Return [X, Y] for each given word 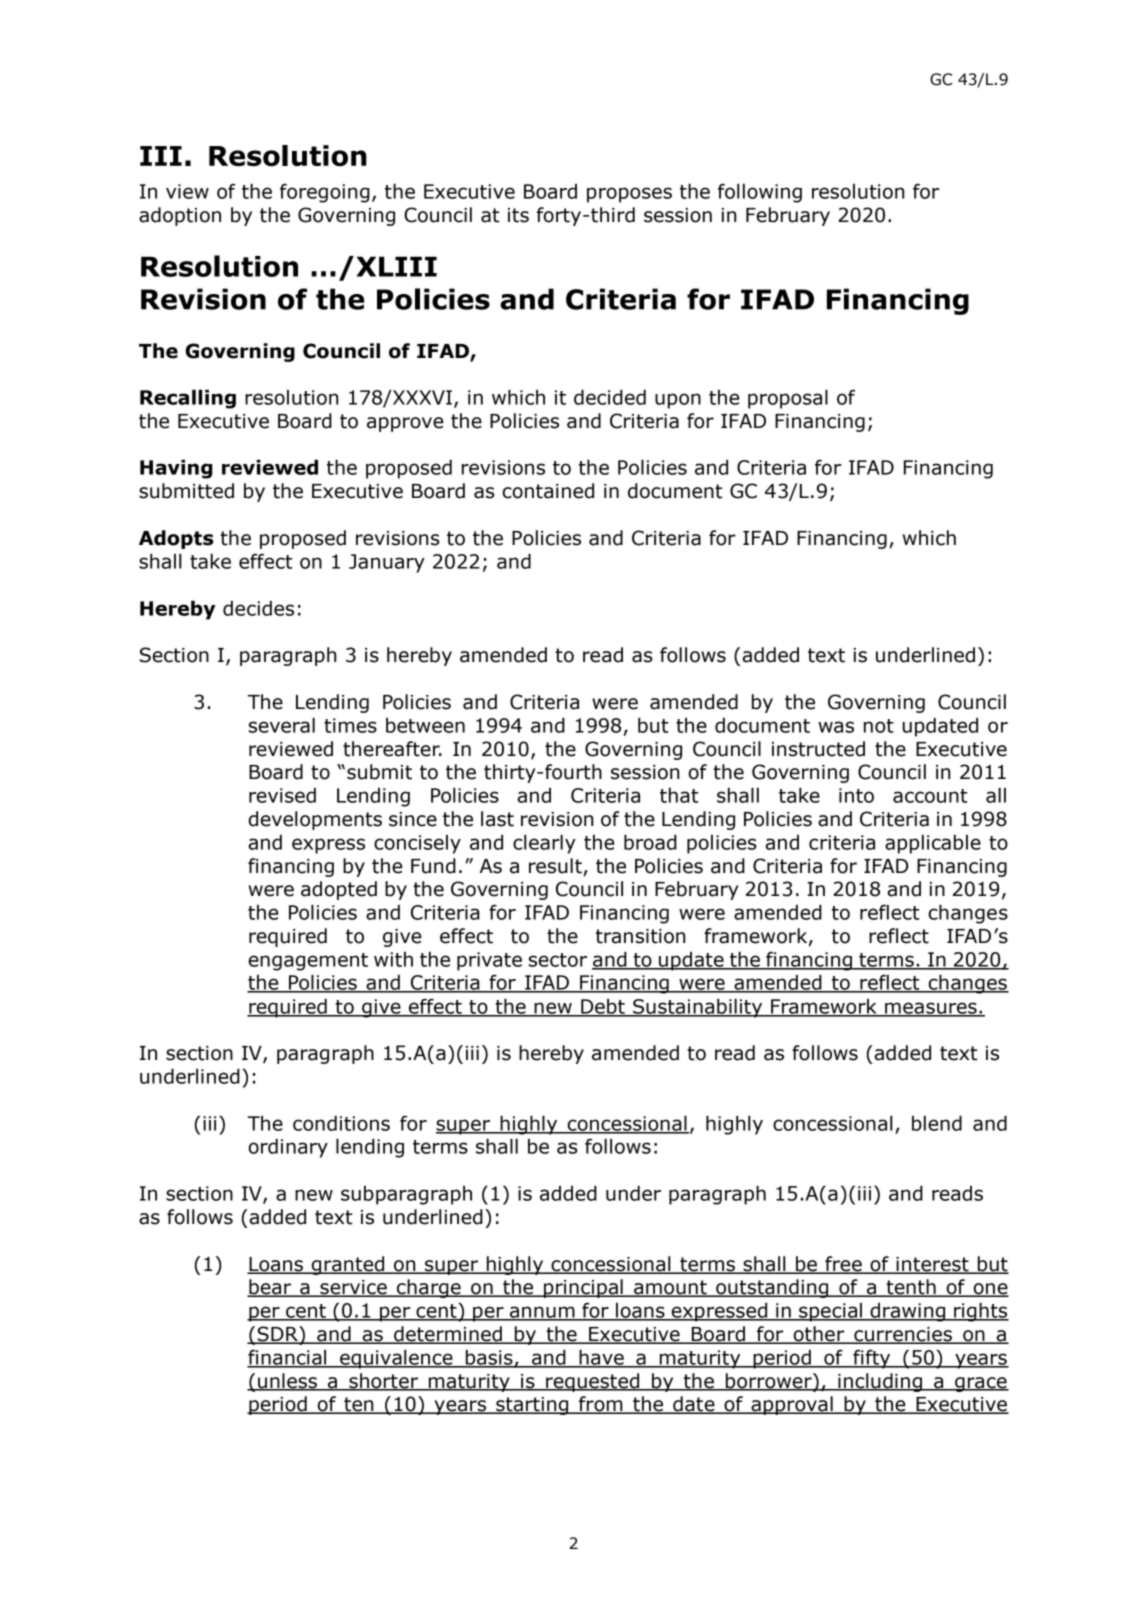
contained [548, 491]
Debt [603, 1007]
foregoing [325, 193]
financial [288, 1358]
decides [258, 608]
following [760, 193]
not [879, 726]
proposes [629, 195]
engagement [308, 962]
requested [593, 1382]
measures [931, 1009]
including [880, 1382]
